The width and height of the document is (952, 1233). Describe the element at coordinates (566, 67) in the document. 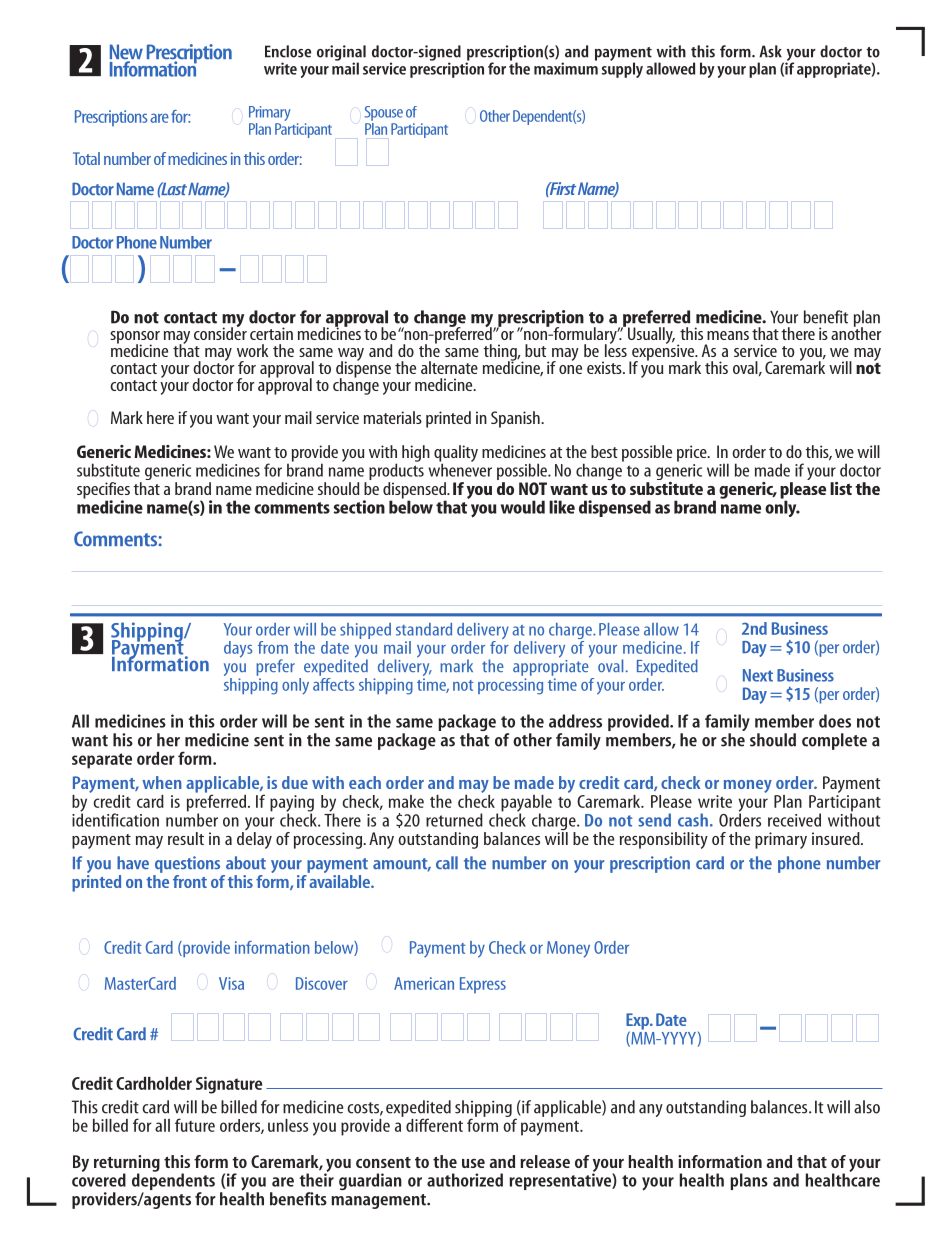

I see `maximum` at that location.
